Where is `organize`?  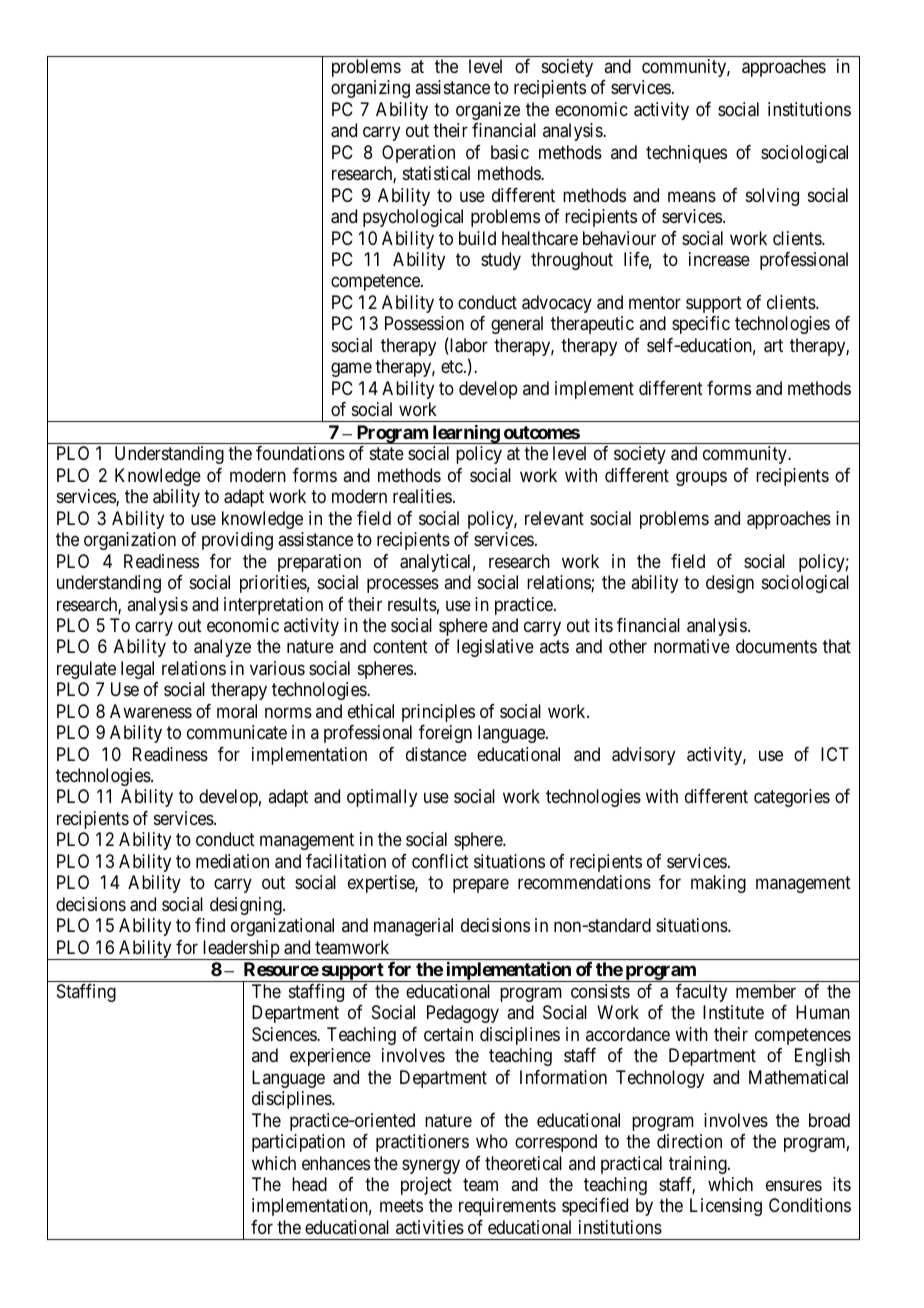
organize is located at coordinates (488, 111).
